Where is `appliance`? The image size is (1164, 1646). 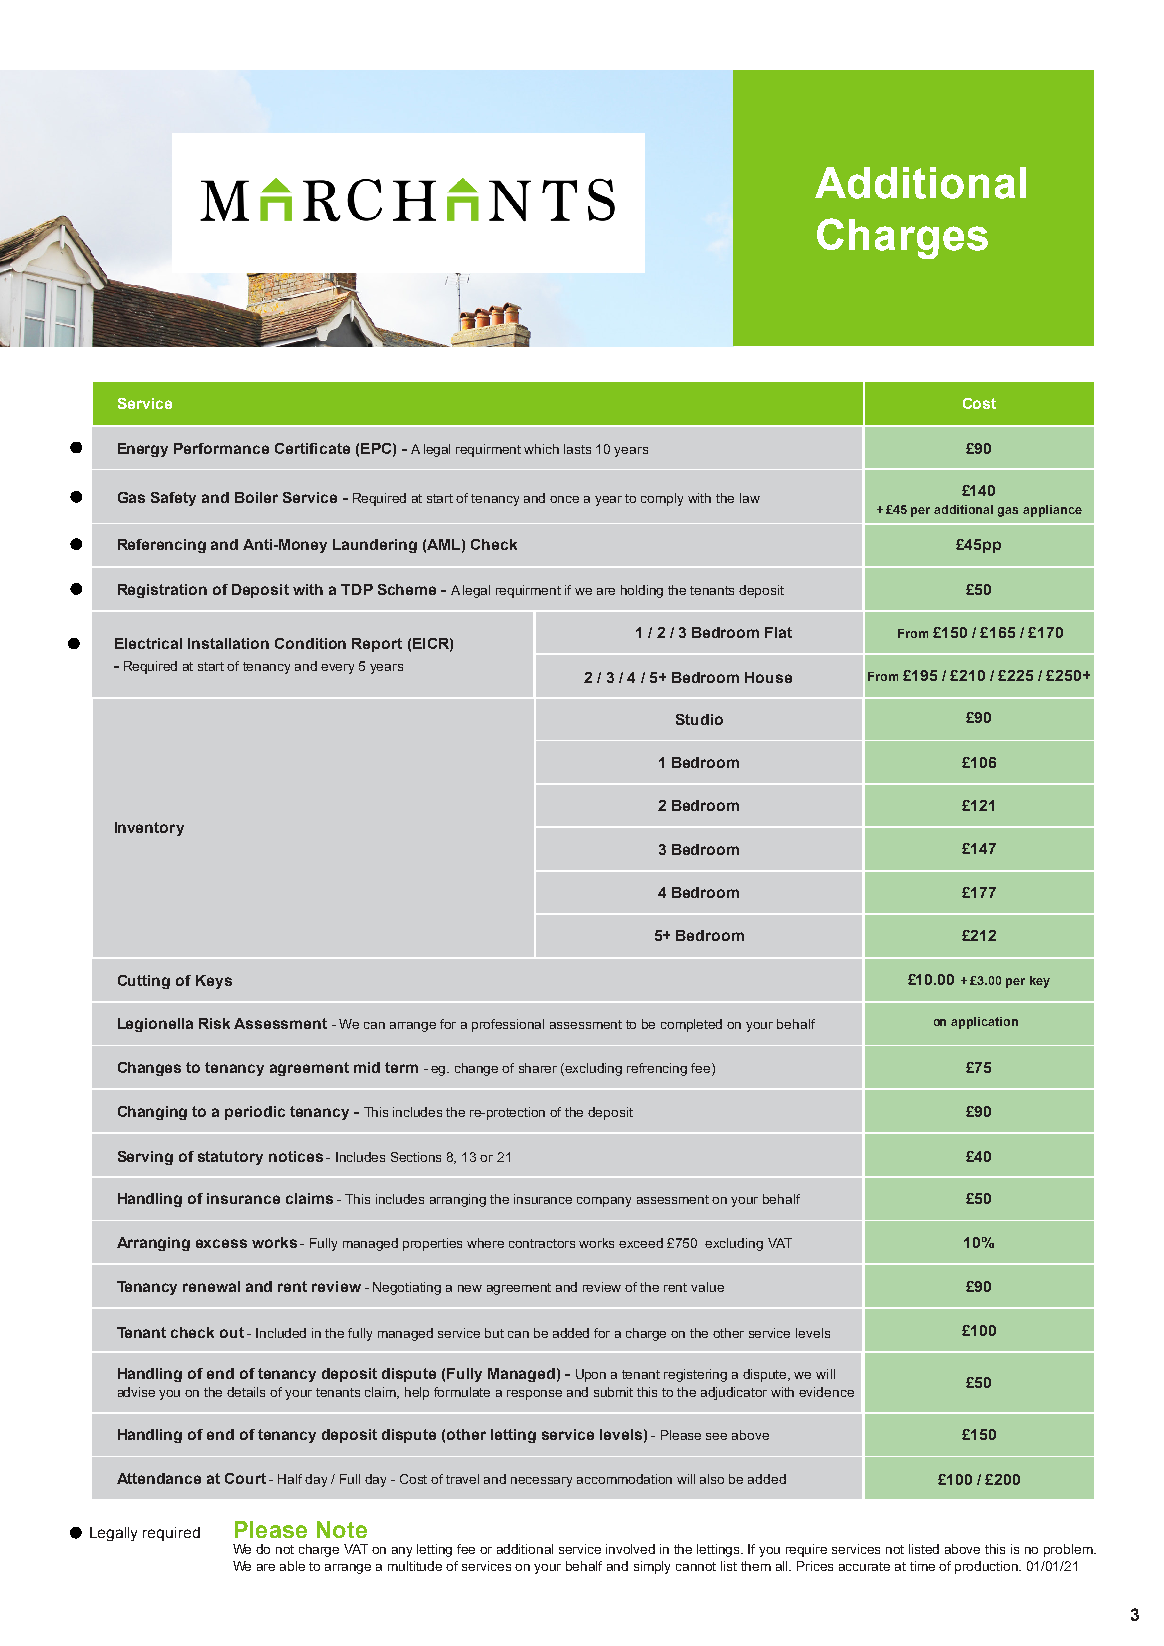 appliance is located at coordinates (1052, 511).
